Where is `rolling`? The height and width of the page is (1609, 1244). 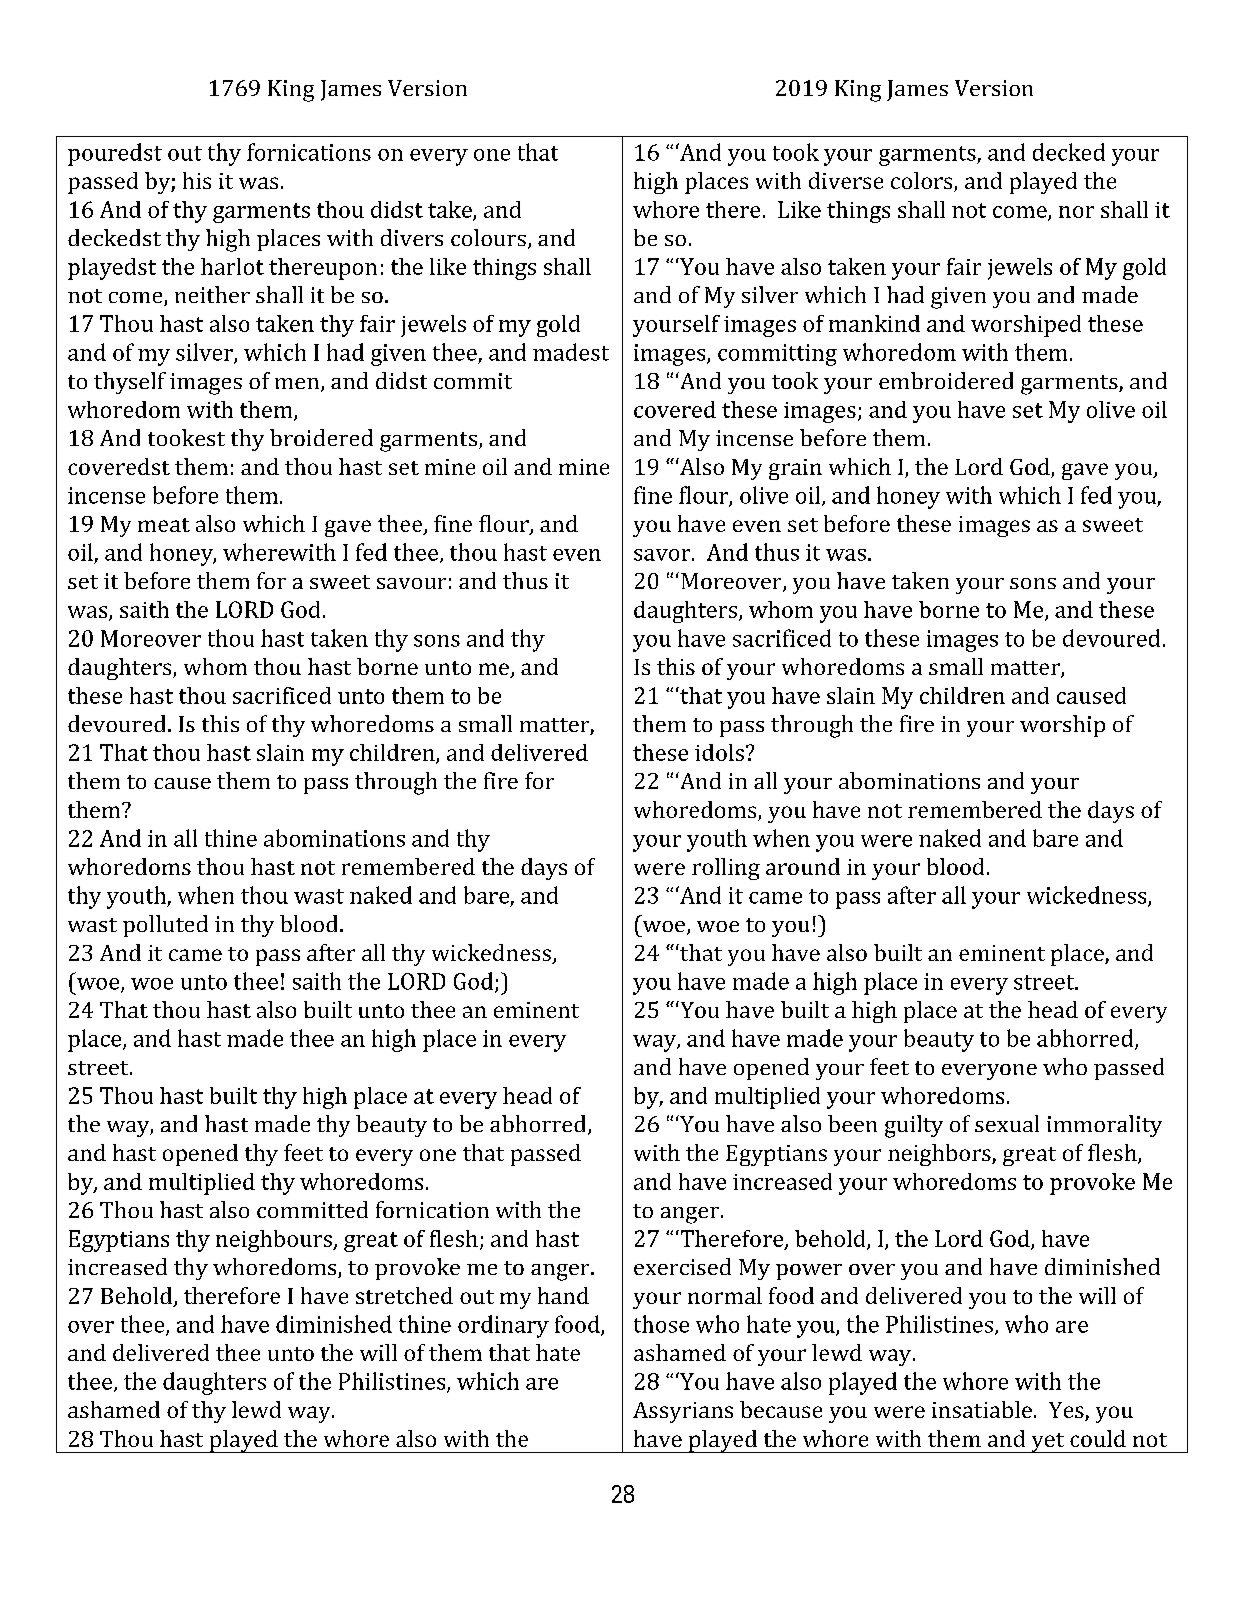
rolling is located at coordinates (726, 869).
